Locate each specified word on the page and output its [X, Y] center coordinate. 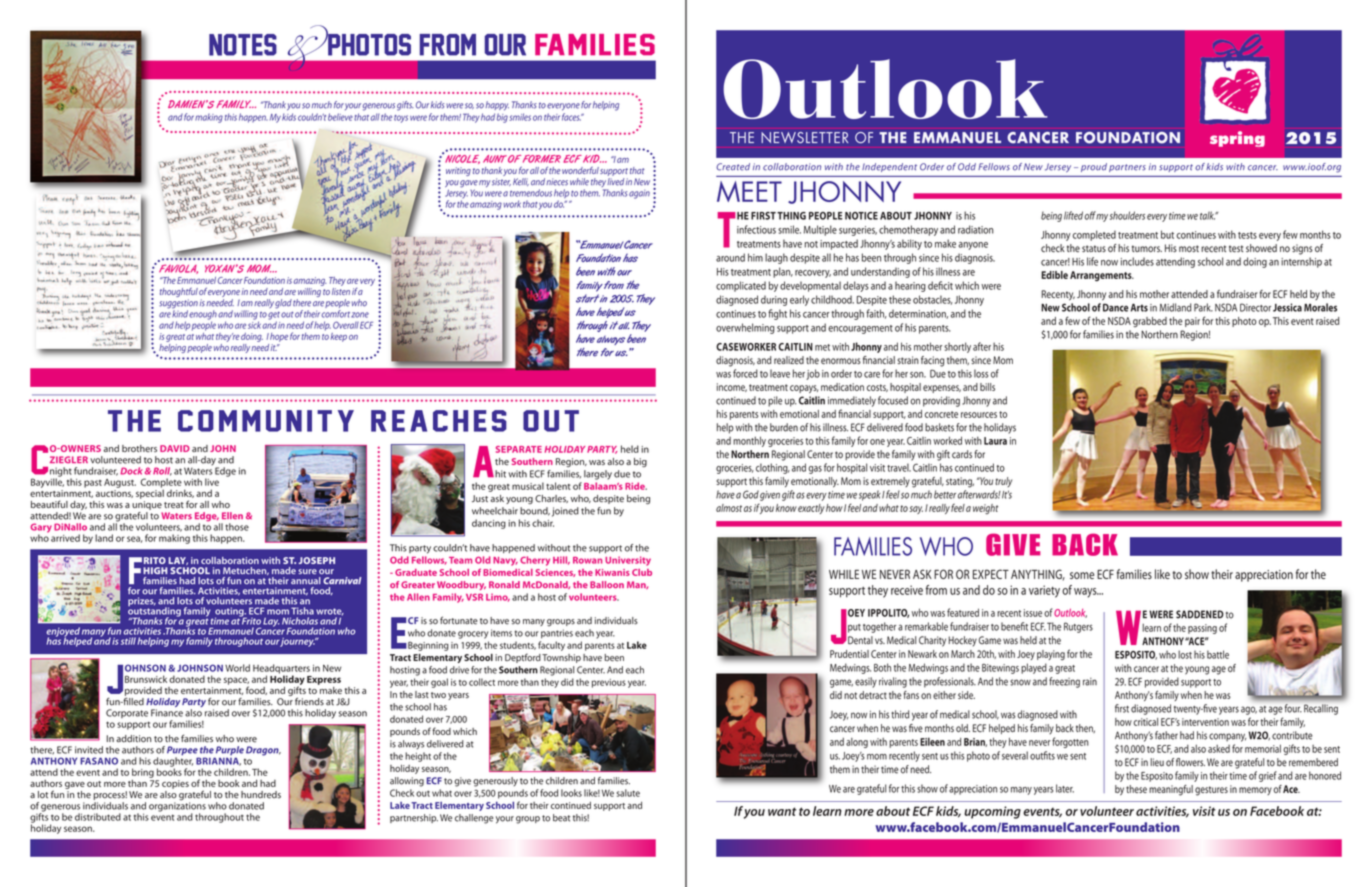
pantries [557, 634]
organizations [177, 807]
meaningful [1171, 790]
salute [628, 793]
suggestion [178, 305]
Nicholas [300, 621]
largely [598, 475]
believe [340, 117]
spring [1237, 139]
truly [1003, 482]
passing [1202, 629]
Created [733, 167]
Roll [162, 471]
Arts [1139, 307]
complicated [741, 286]
